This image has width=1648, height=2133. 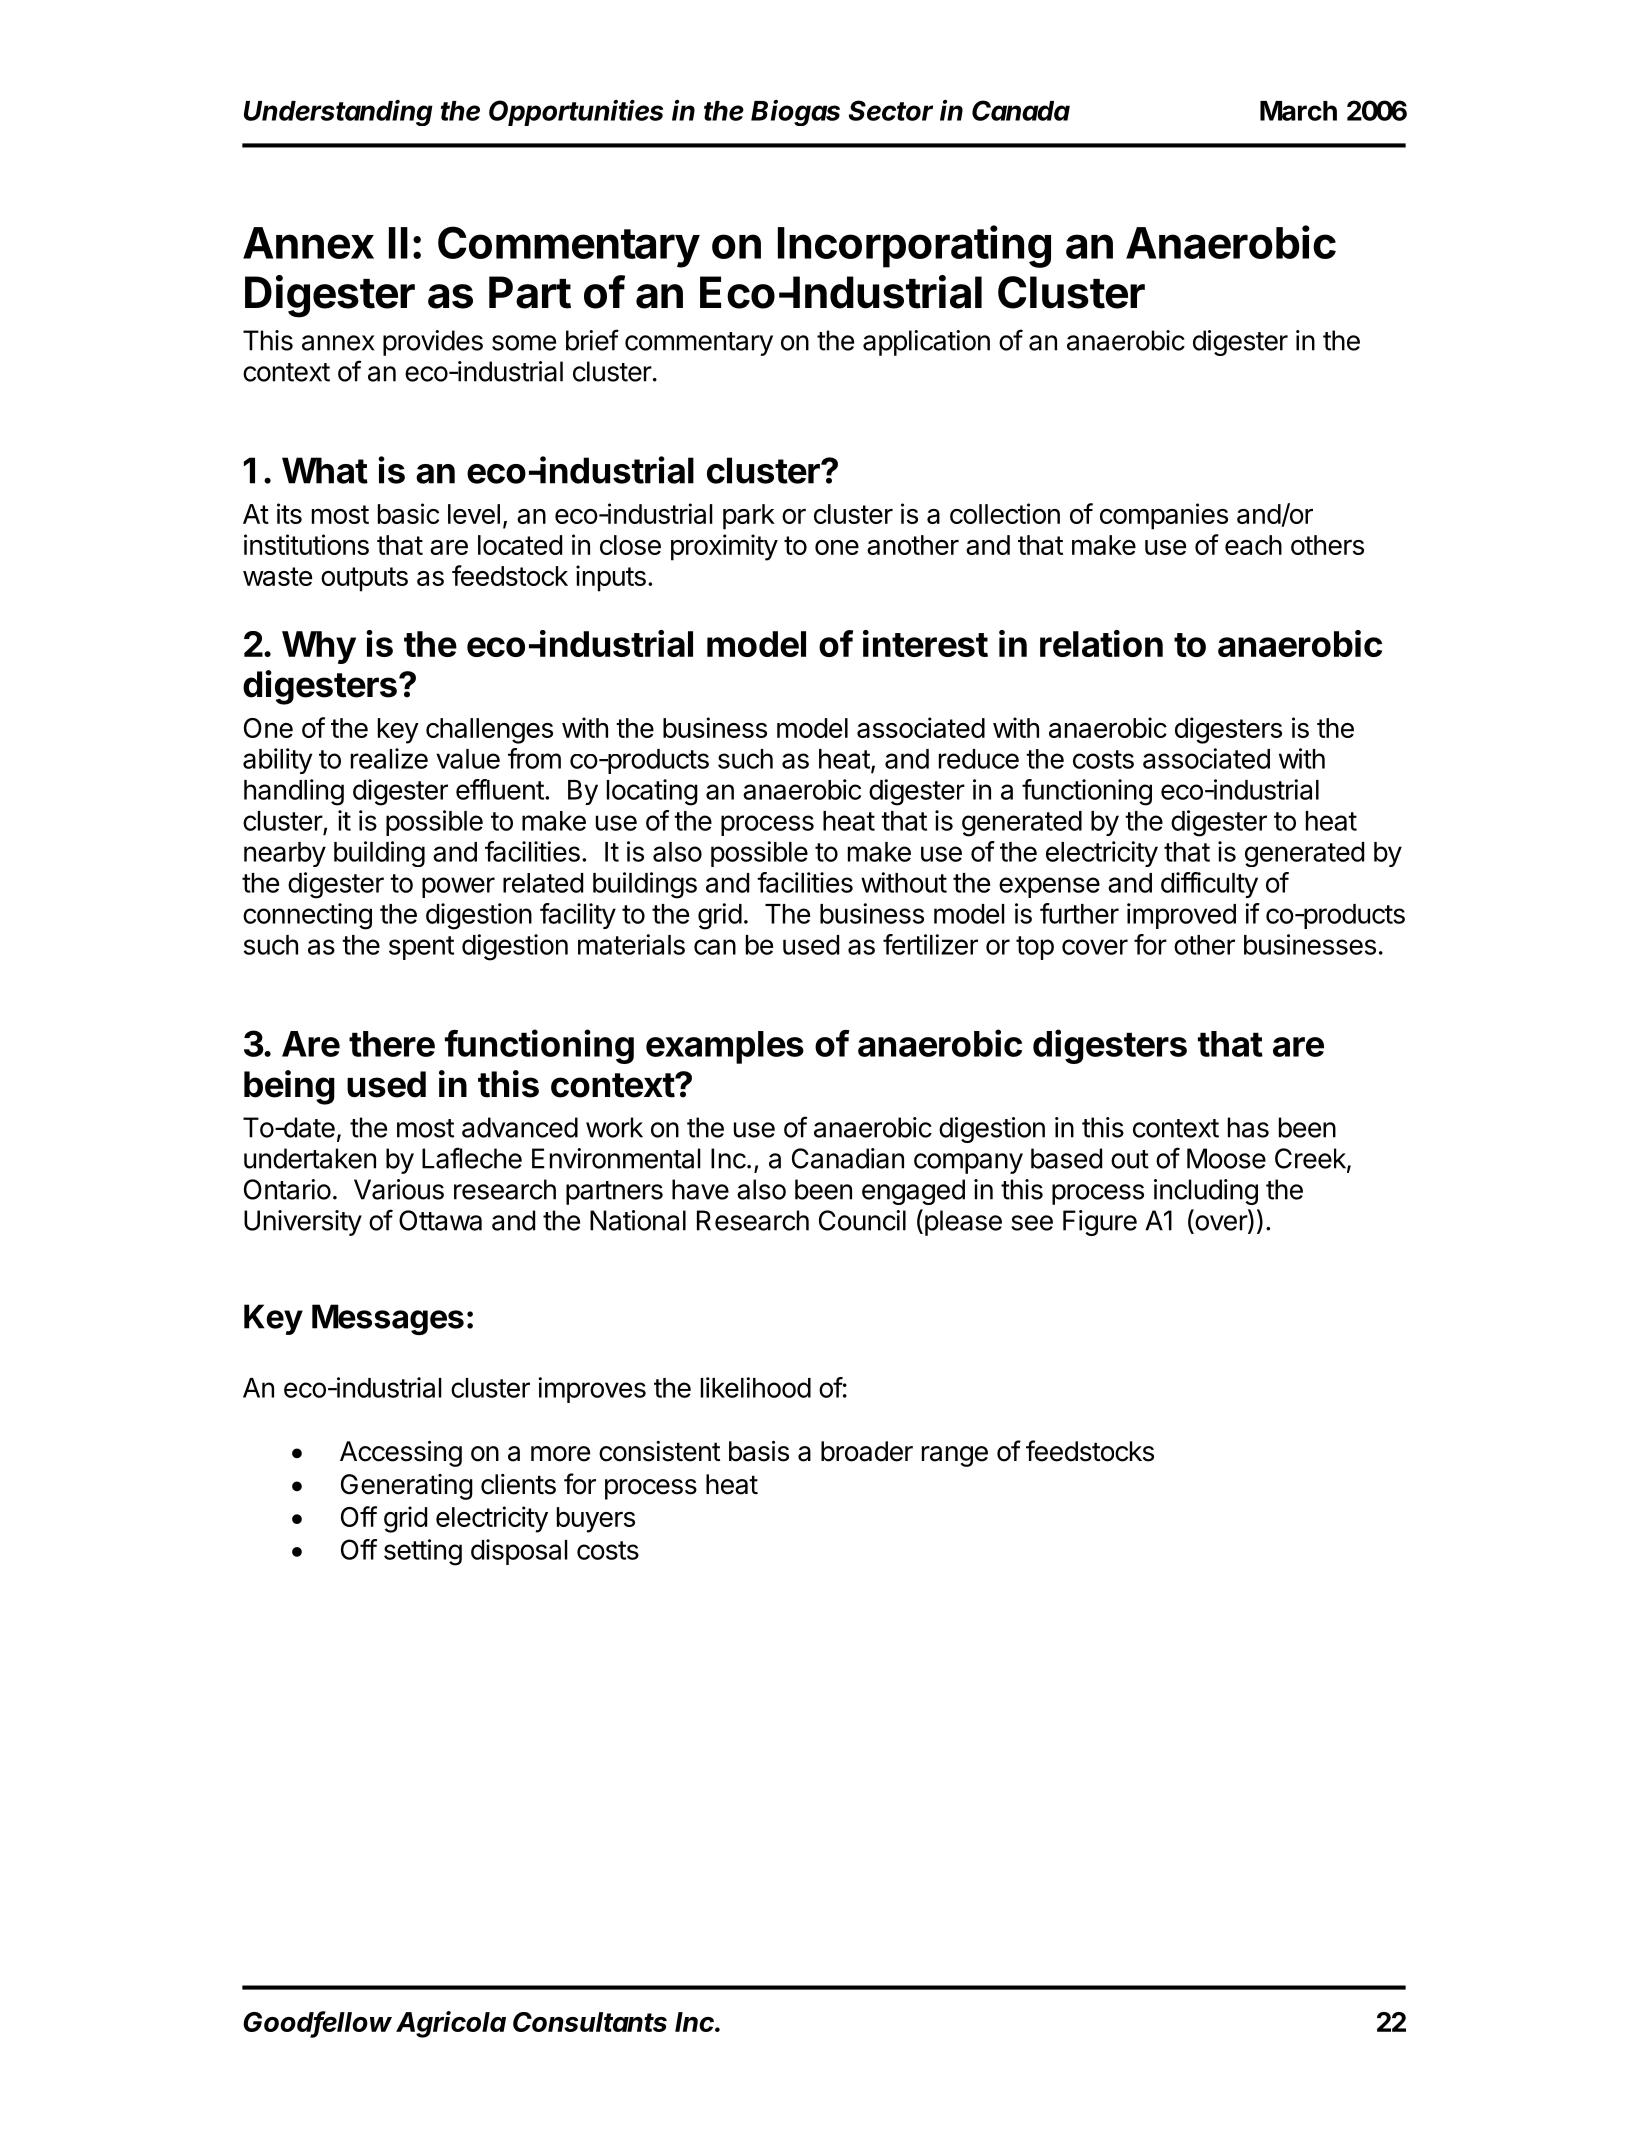 What do you see at coordinates (451, 2024) in the image?
I see `Agricola` at bounding box center [451, 2024].
